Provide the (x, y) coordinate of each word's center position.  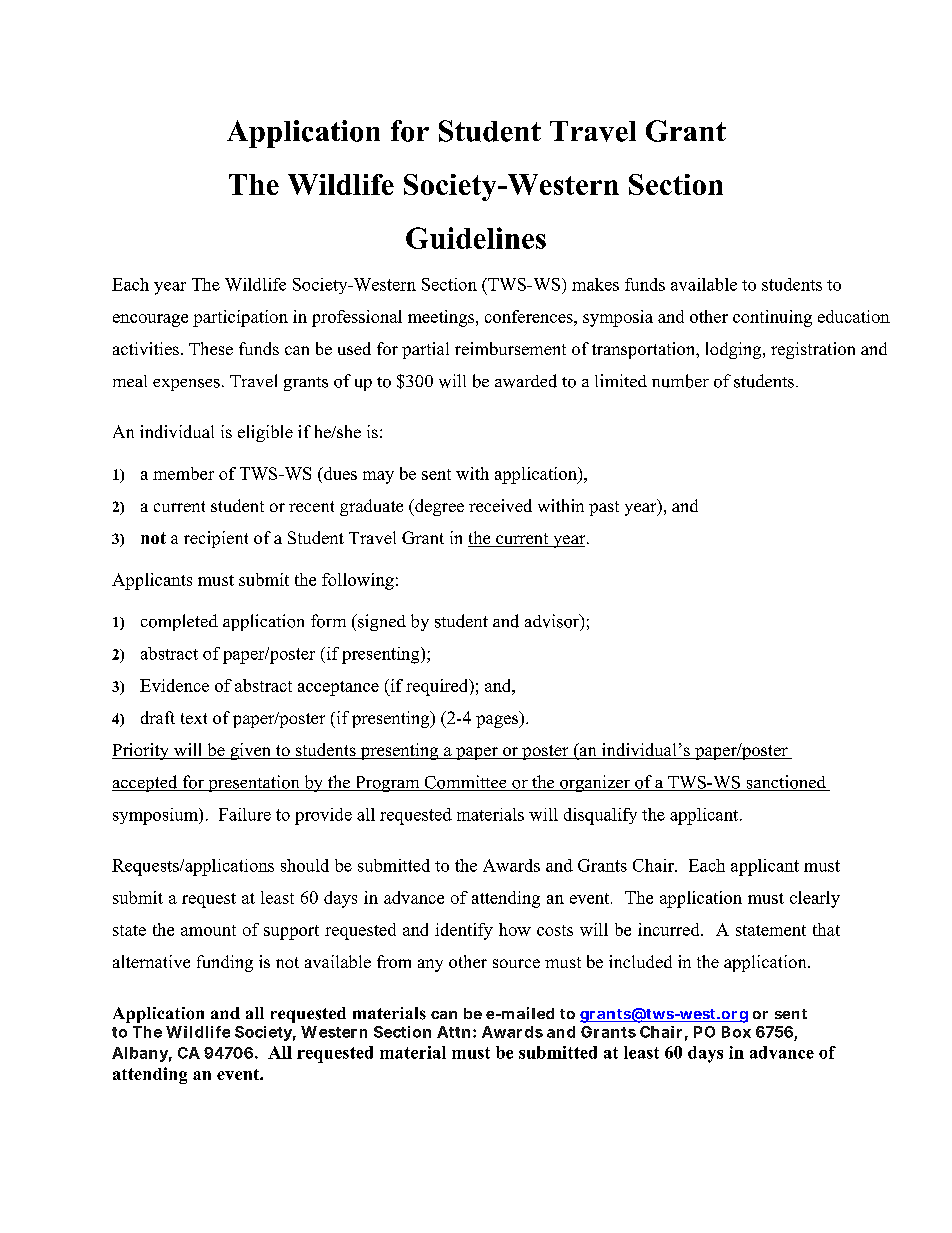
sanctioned (786, 783)
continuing (772, 318)
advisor (553, 622)
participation (240, 318)
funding (225, 963)
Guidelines (476, 238)
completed (179, 622)
